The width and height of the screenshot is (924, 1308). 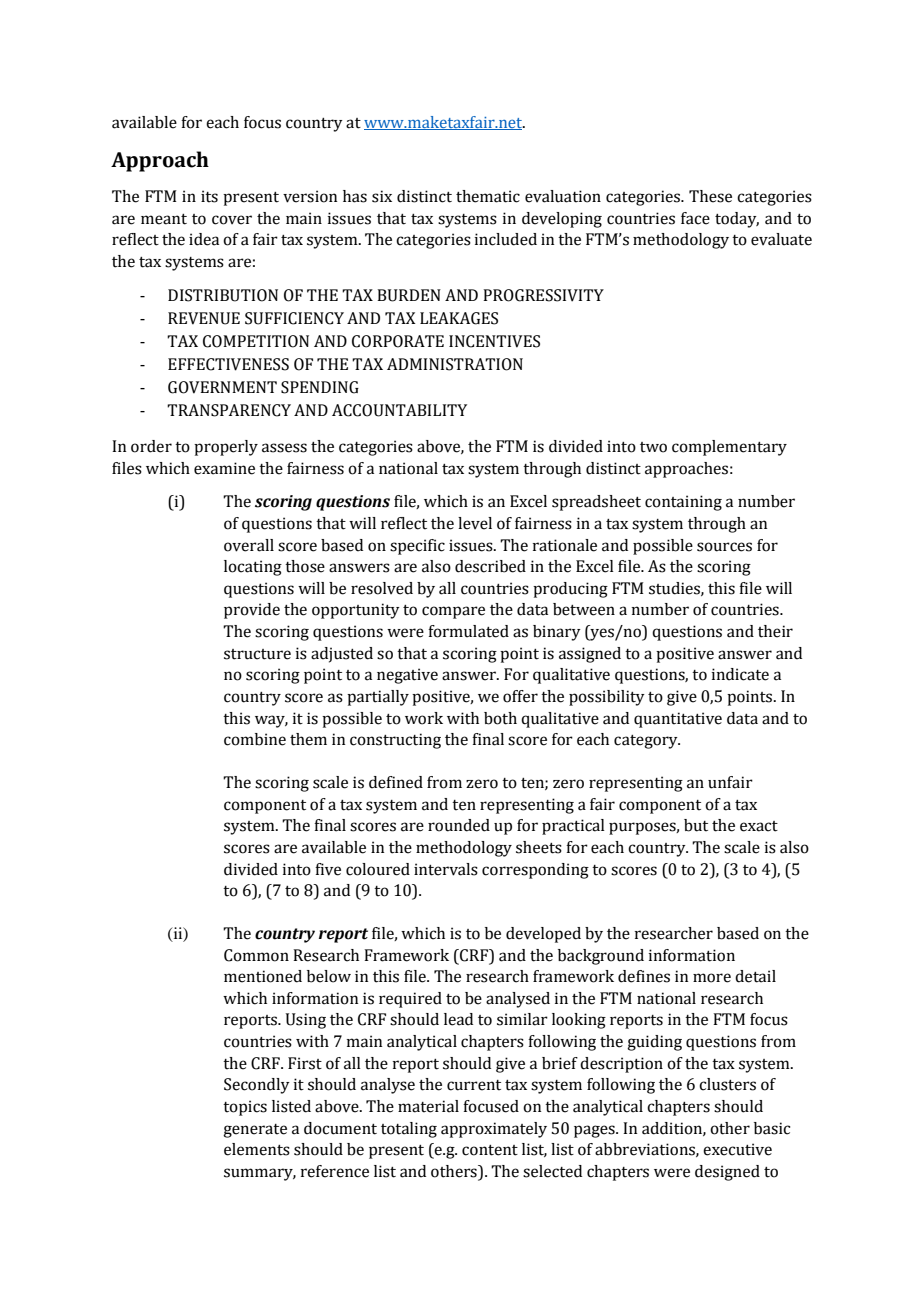 What do you see at coordinates (729, 448) in the screenshot?
I see `complementary` at bounding box center [729, 448].
